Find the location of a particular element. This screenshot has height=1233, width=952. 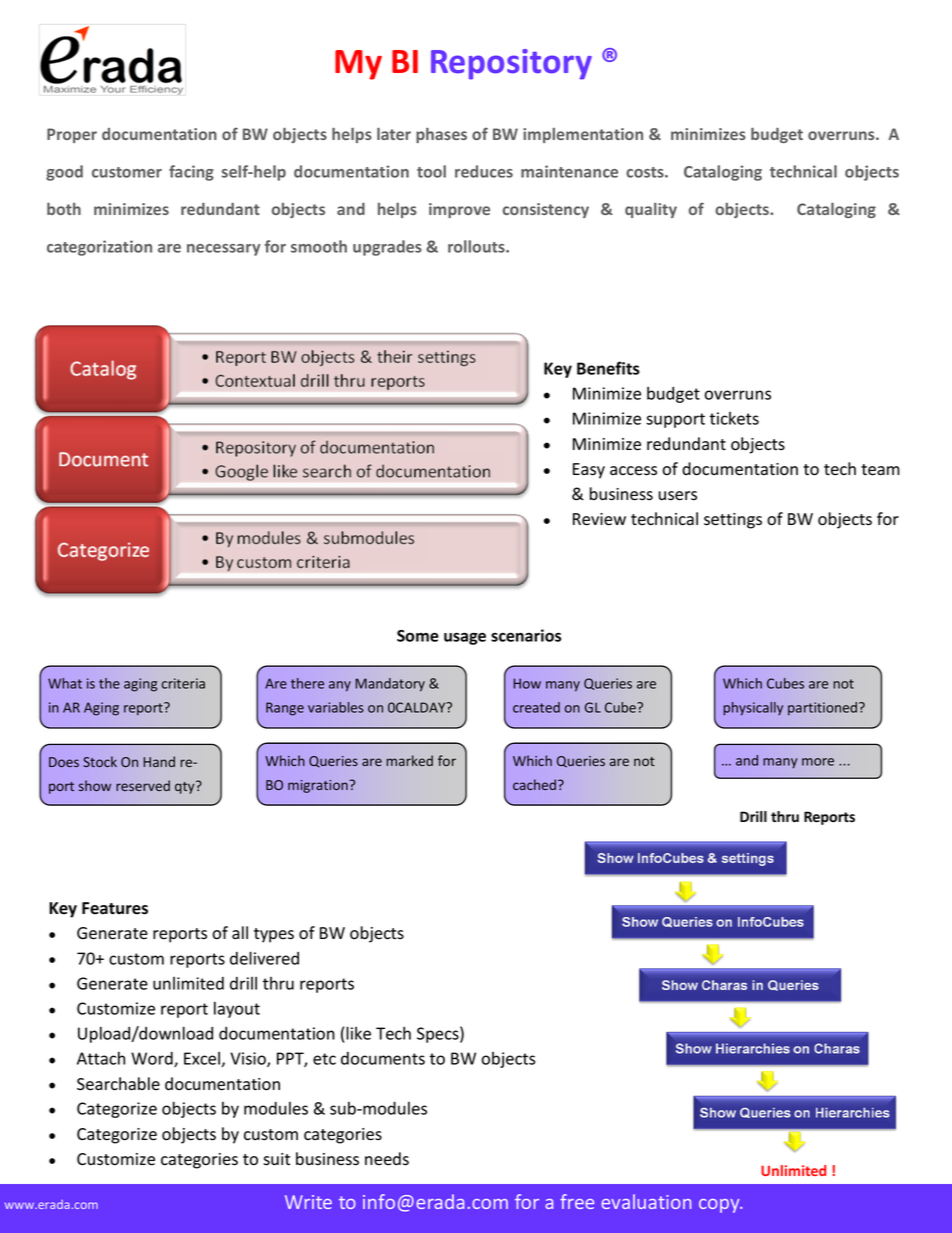

implementation is located at coordinates (583, 135).
